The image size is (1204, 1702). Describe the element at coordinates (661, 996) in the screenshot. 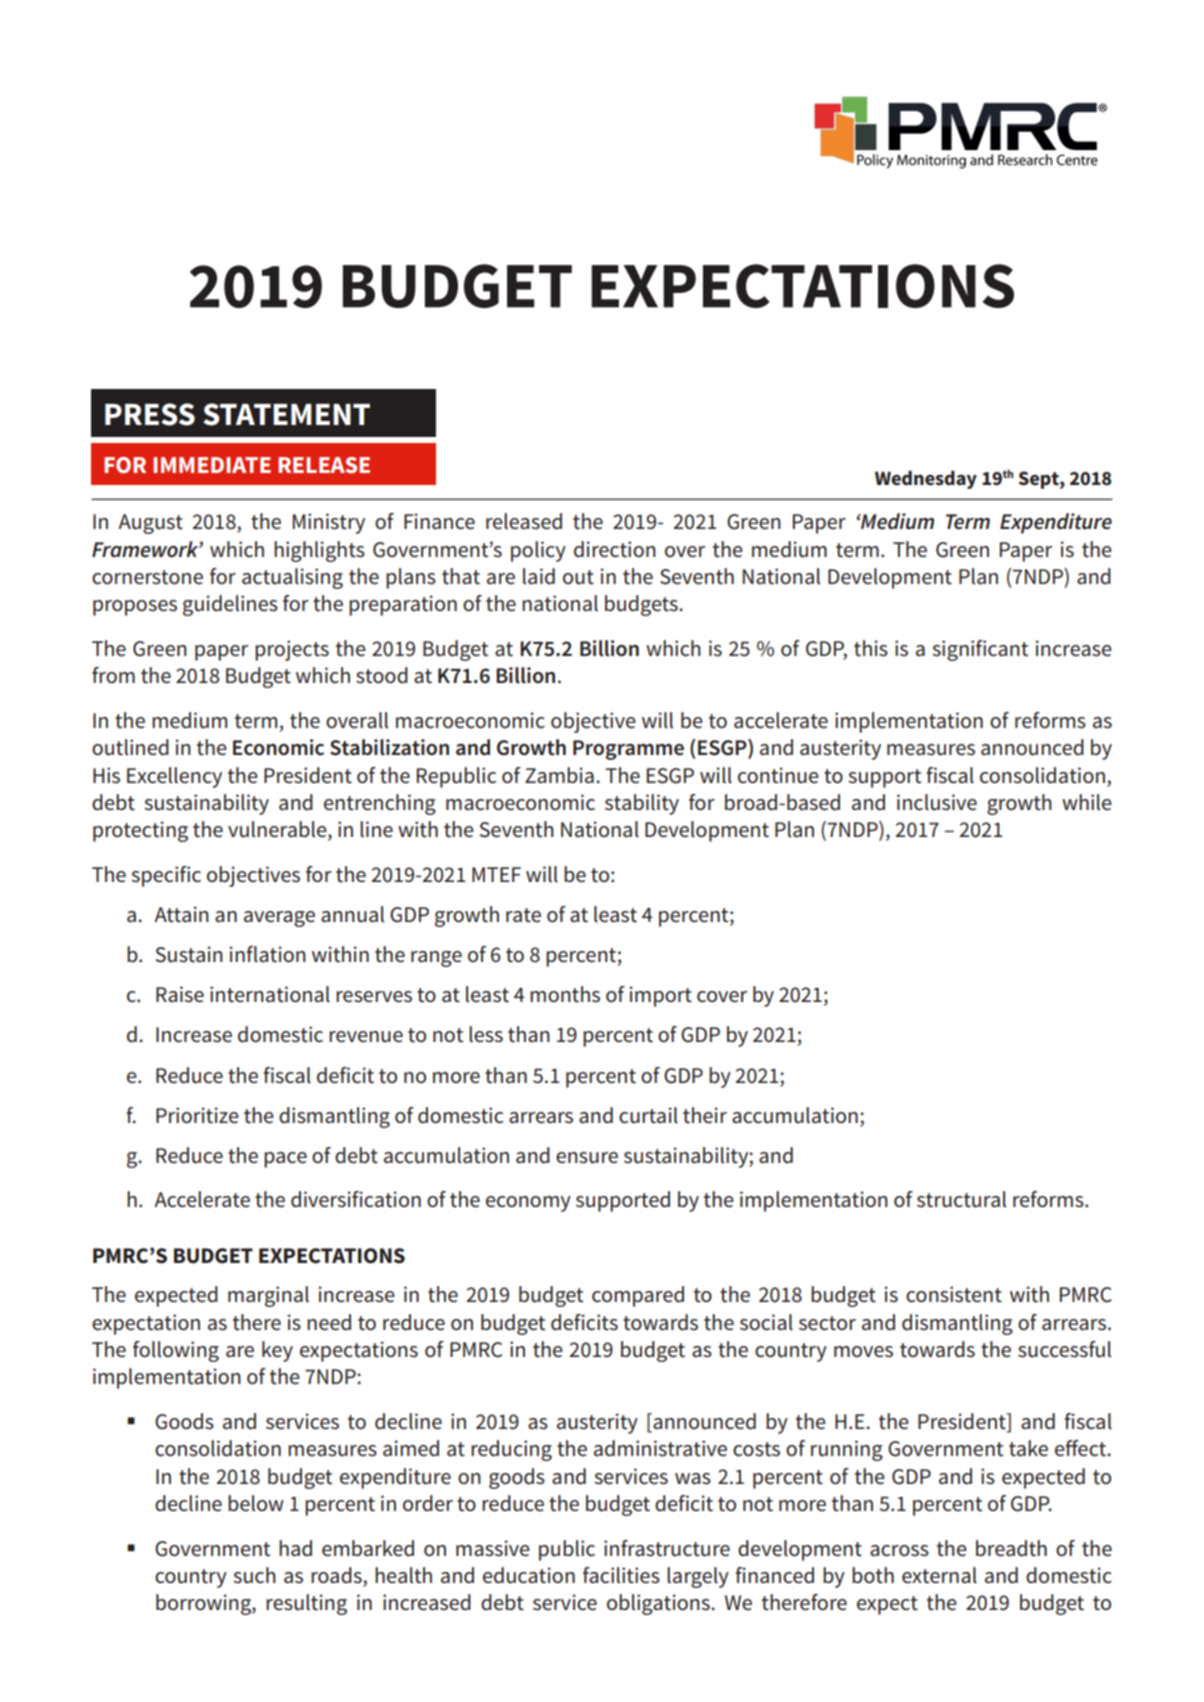

I see `import` at that location.
